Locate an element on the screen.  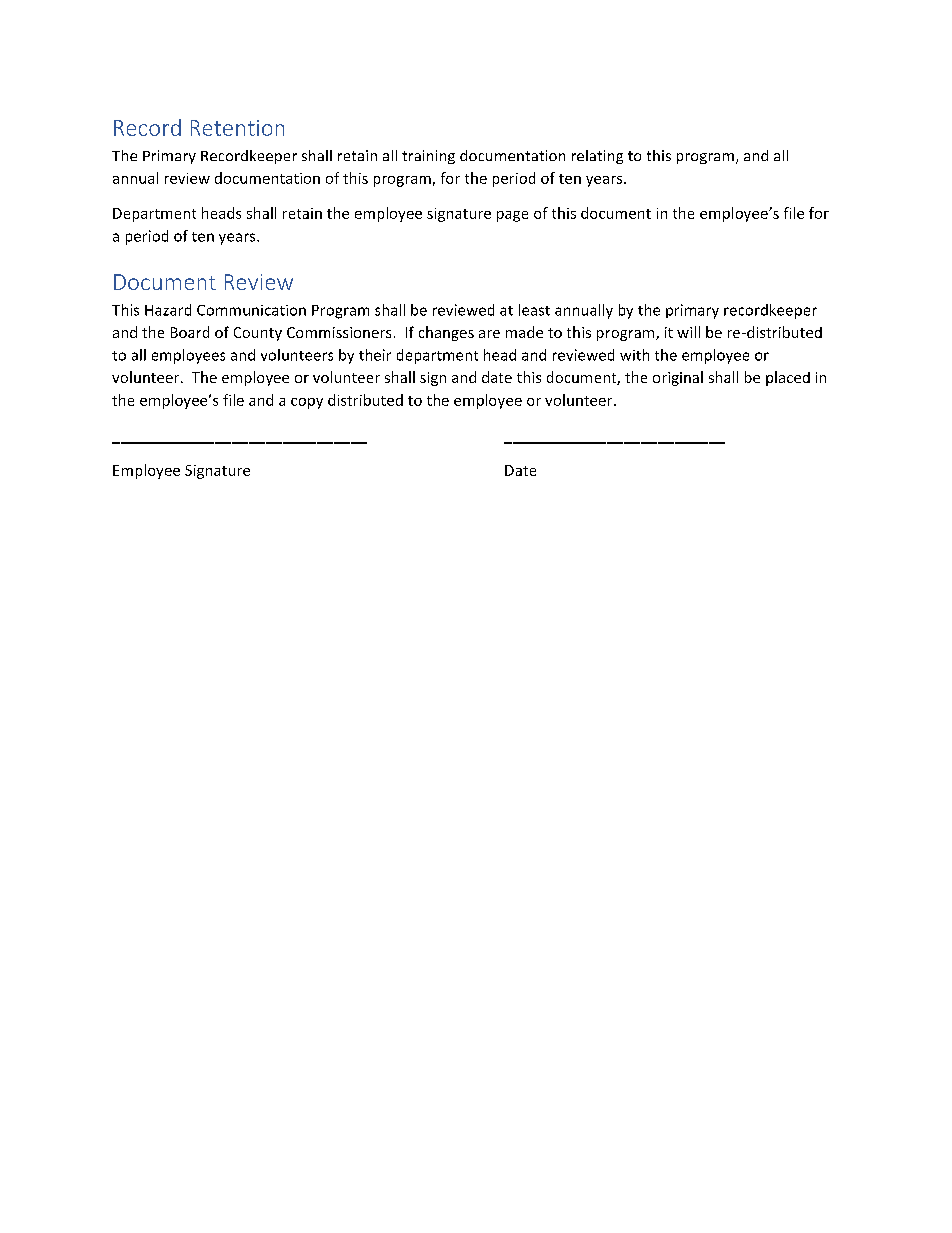
relating is located at coordinates (597, 157).
